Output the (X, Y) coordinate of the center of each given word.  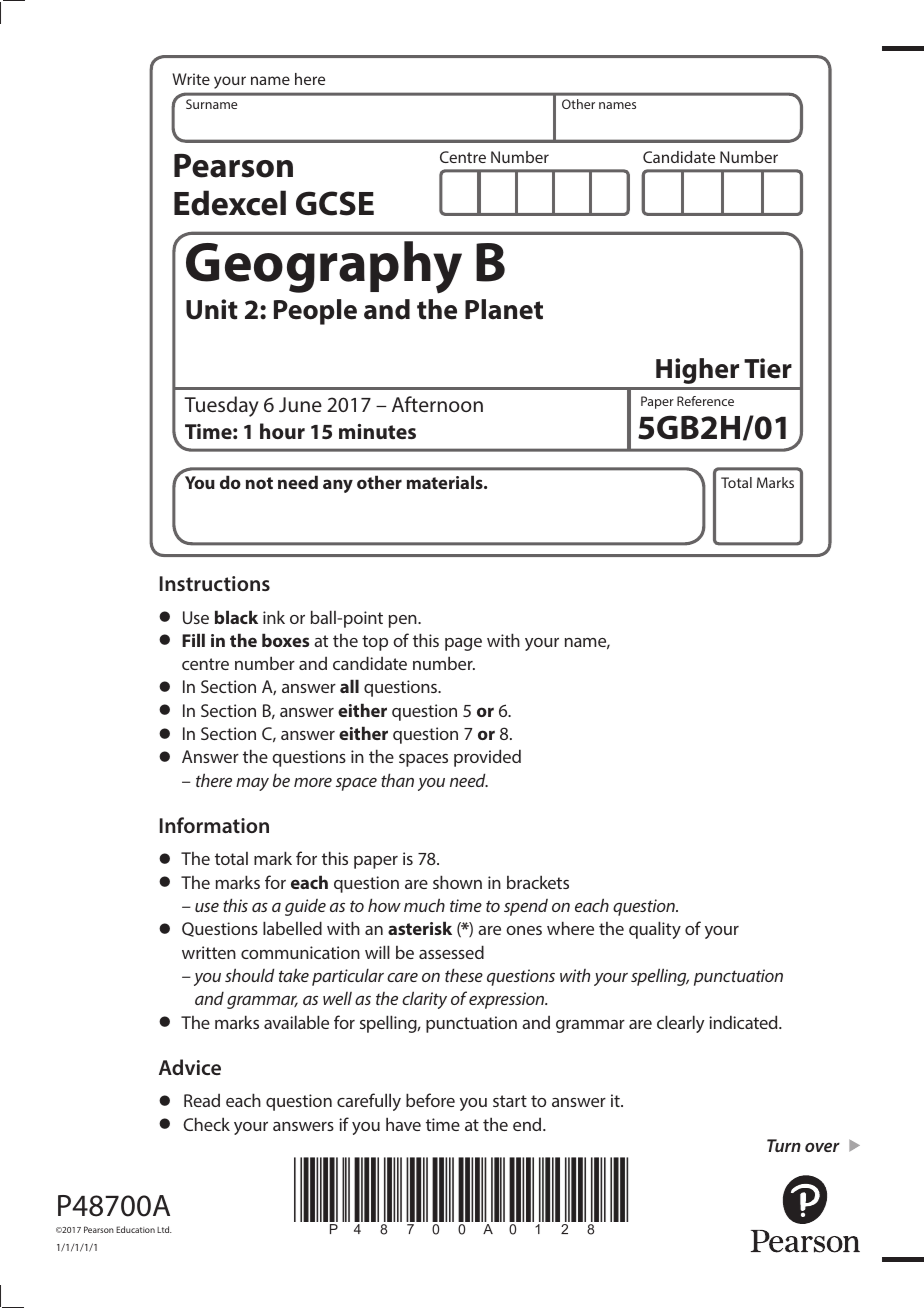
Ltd (164, 1229)
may (252, 784)
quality (655, 930)
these (464, 975)
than (397, 780)
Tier (768, 368)
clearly (680, 1024)
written (209, 952)
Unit (212, 309)
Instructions (215, 583)
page (463, 644)
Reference (705, 401)
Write (191, 79)
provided (487, 758)
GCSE (335, 203)
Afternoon (437, 404)
